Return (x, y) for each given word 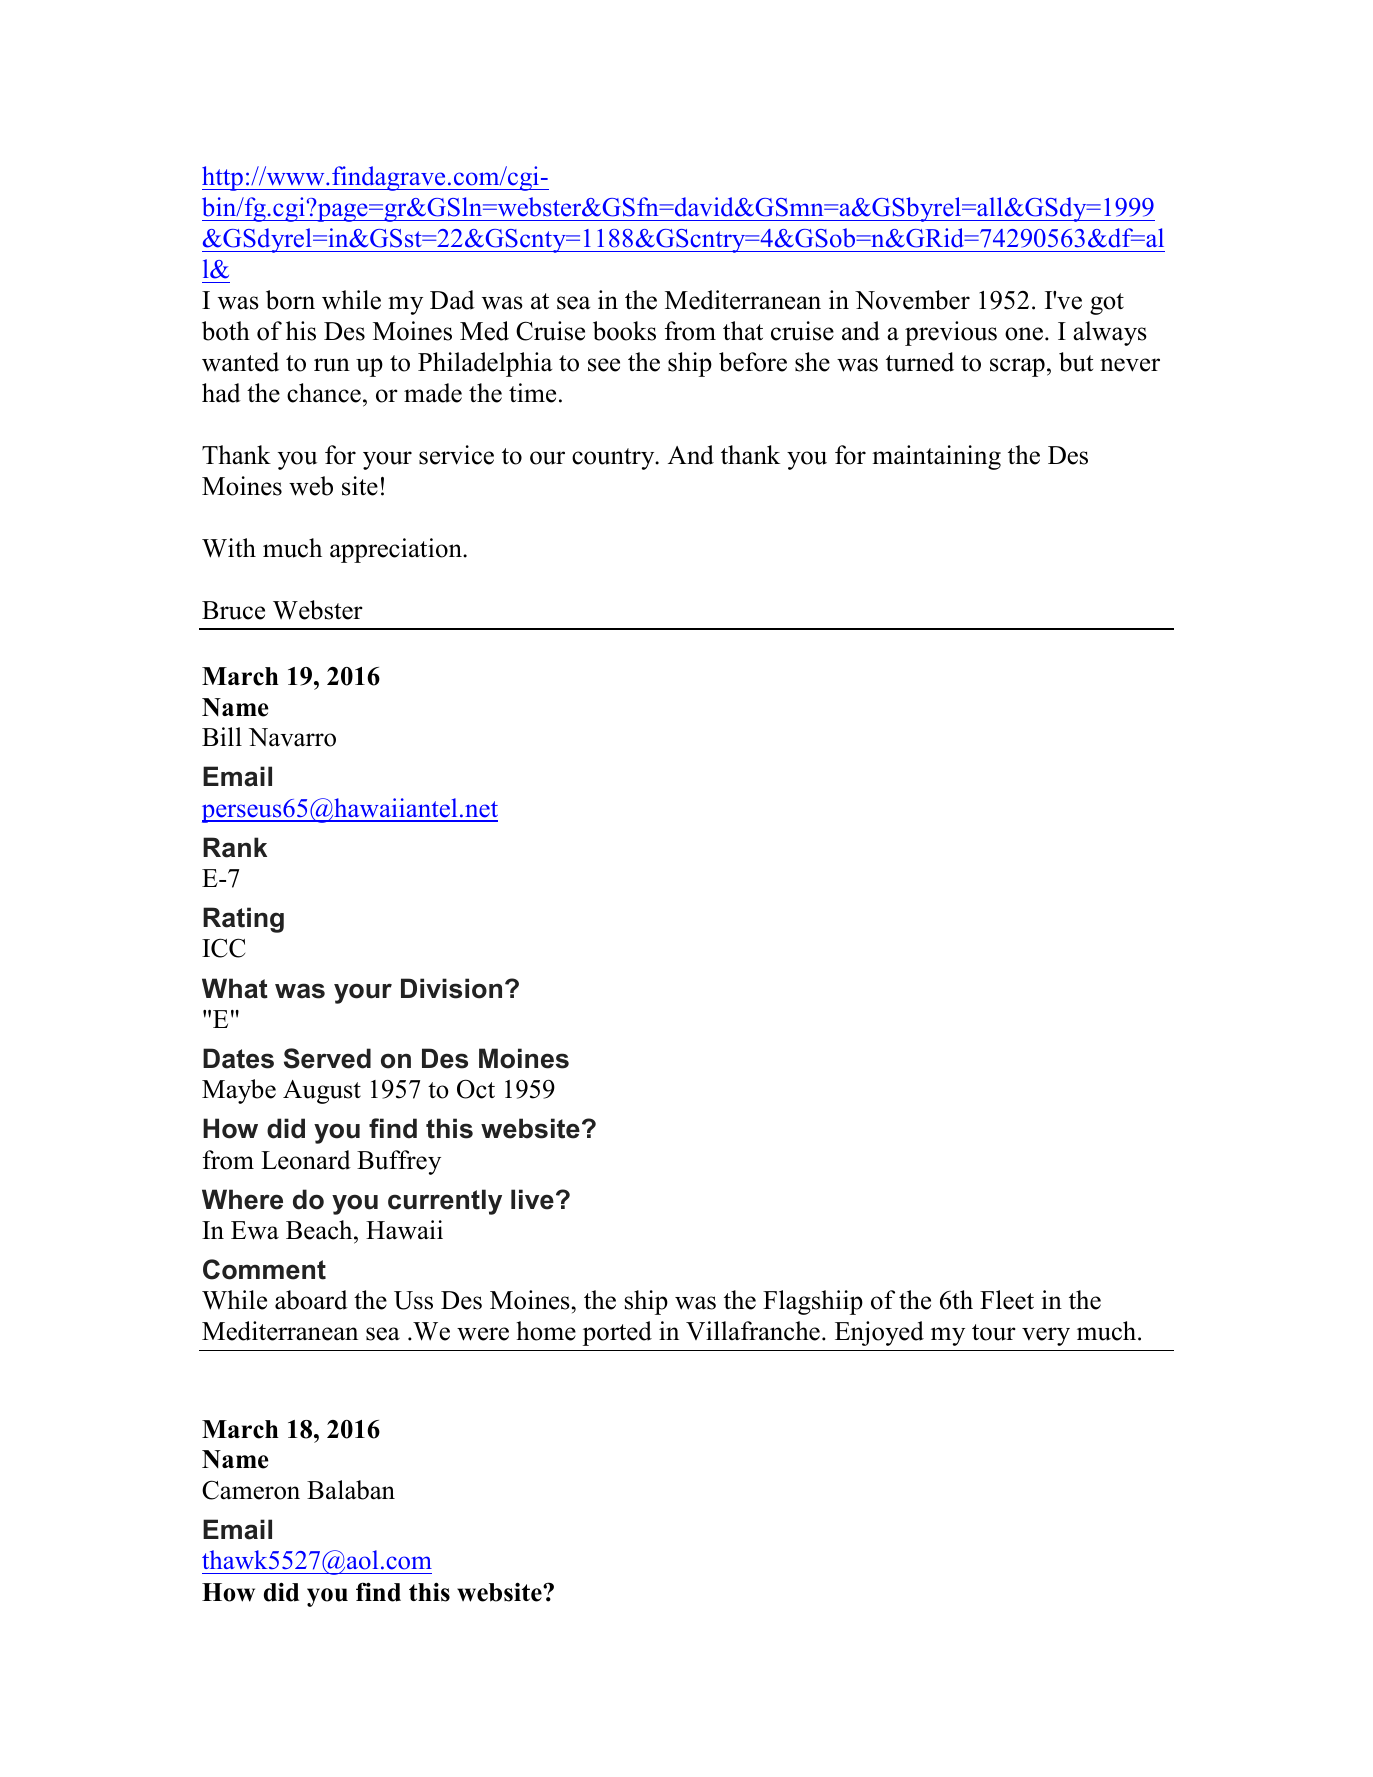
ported (617, 1333)
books (624, 331)
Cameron (251, 1490)
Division (451, 988)
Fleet (1007, 1300)
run (332, 365)
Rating (243, 920)
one (1025, 334)
